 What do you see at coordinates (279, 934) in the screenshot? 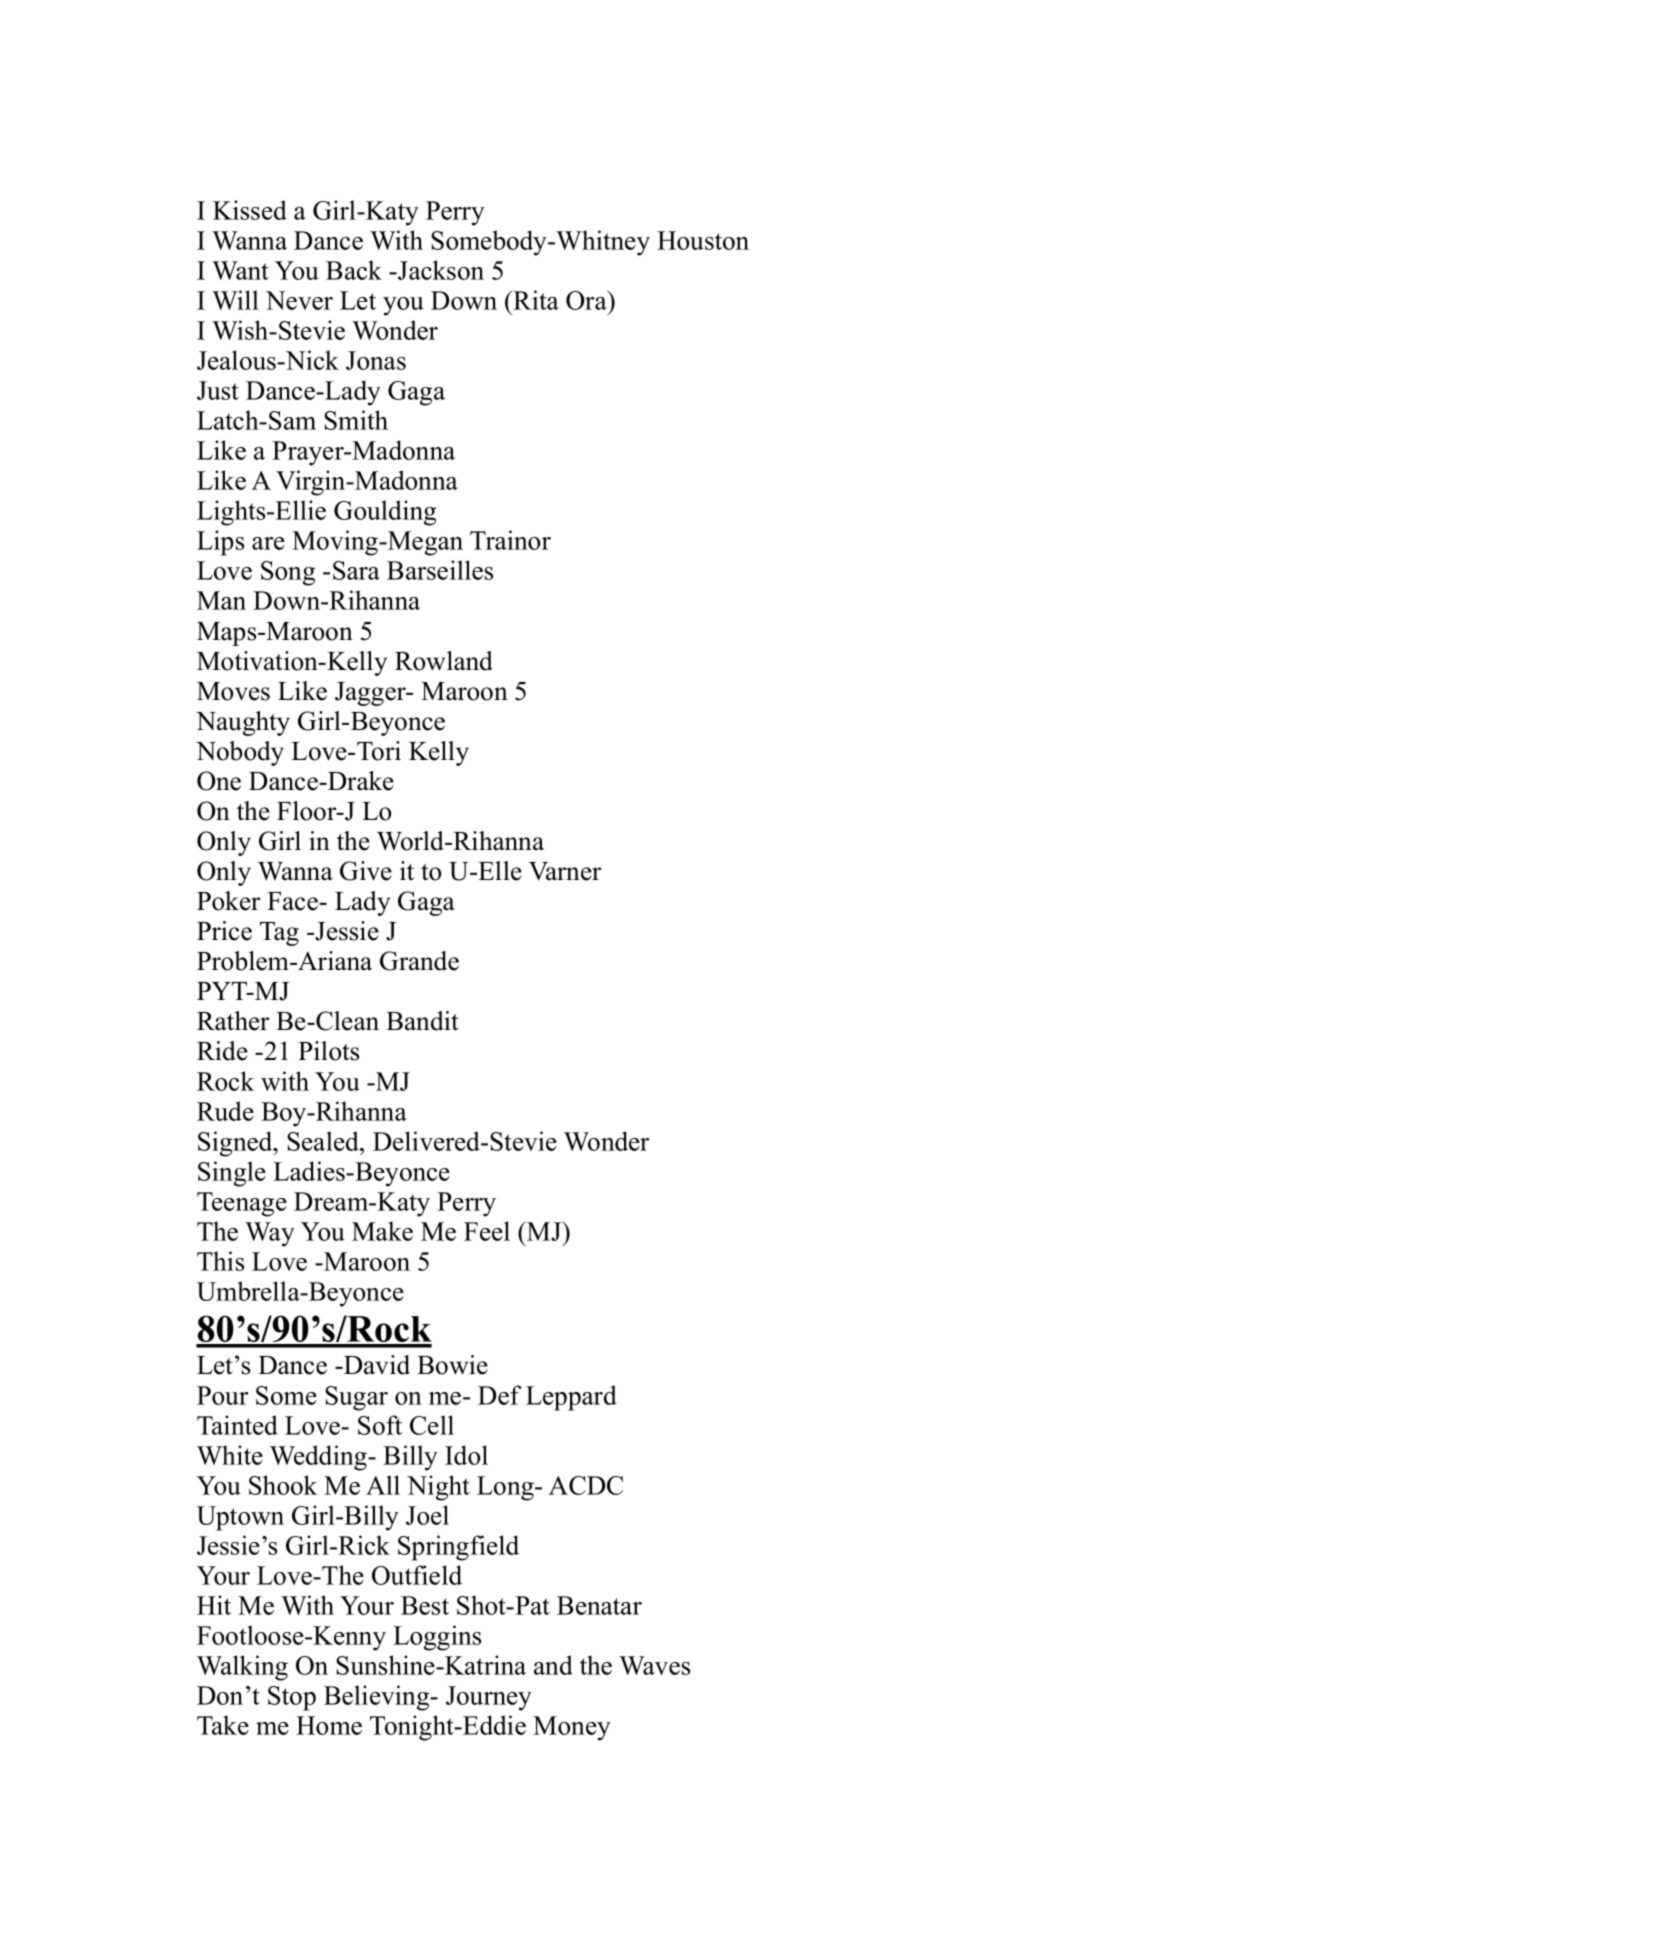
I see `Tag` at bounding box center [279, 934].
